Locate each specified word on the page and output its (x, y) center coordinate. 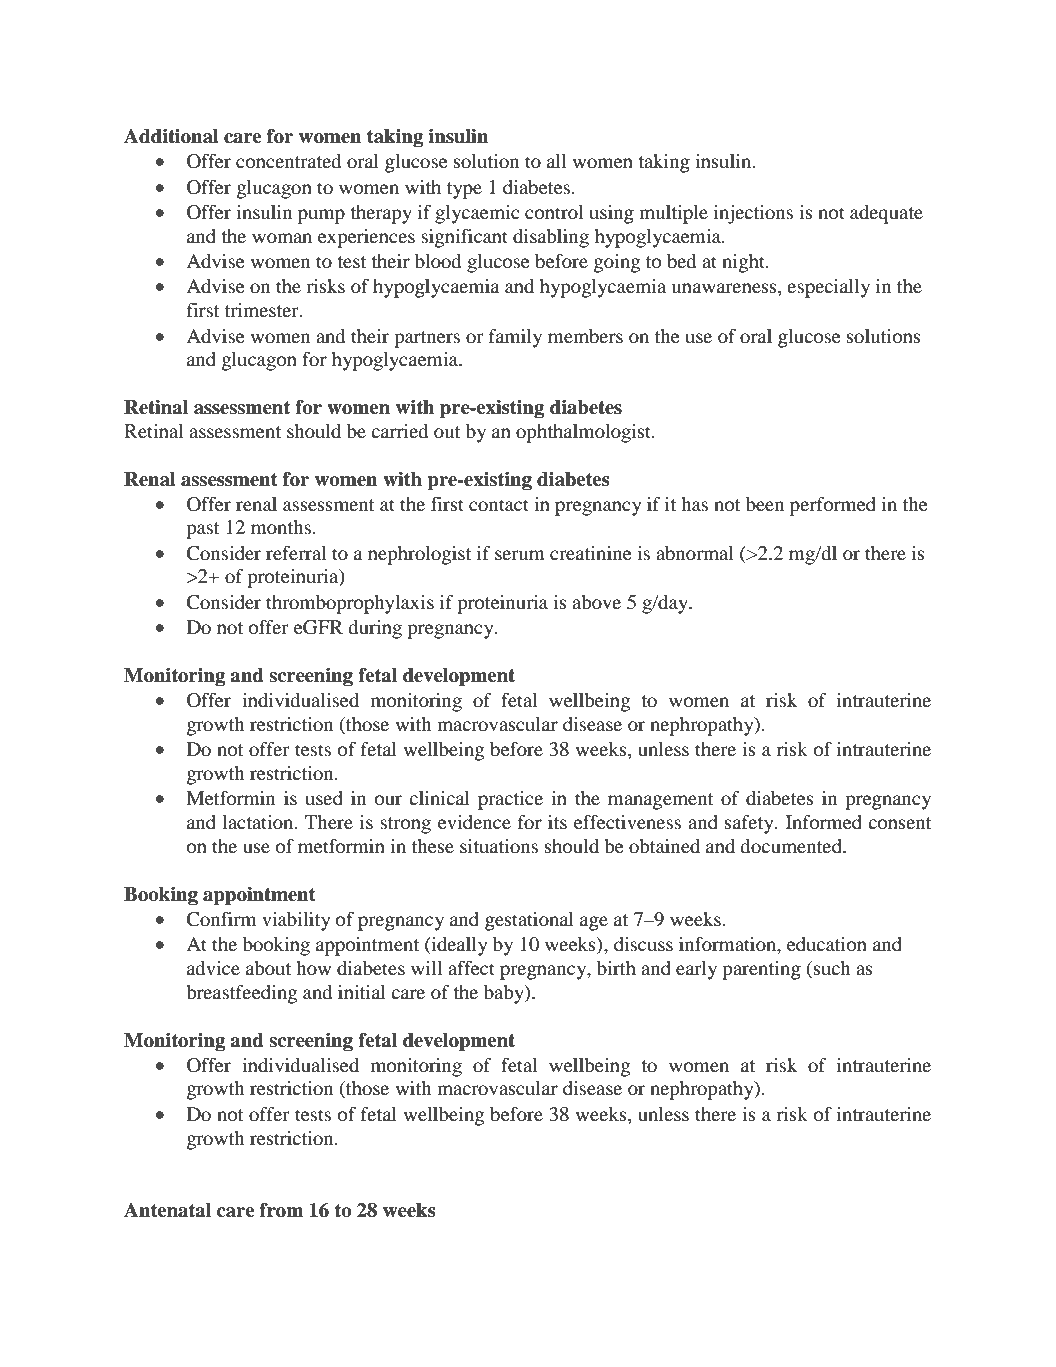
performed (833, 506)
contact (499, 505)
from (281, 1210)
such (832, 968)
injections (753, 214)
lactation (259, 822)
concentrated (288, 161)
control (554, 212)
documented (792, 846)
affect (471, 968)
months (281, 527)
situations (499, 846)
